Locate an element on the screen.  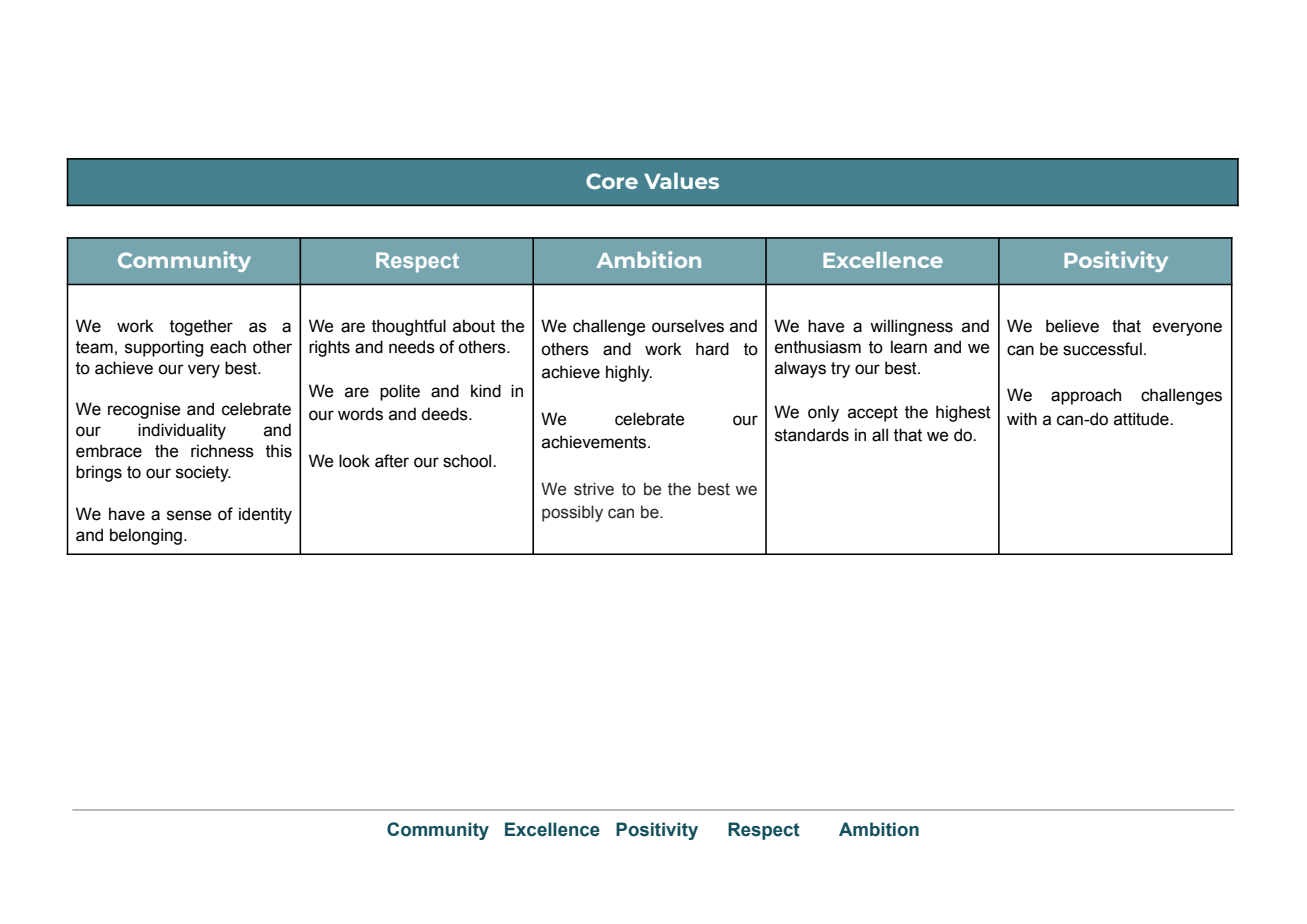
deeds is located at coordinates (445, 414).
